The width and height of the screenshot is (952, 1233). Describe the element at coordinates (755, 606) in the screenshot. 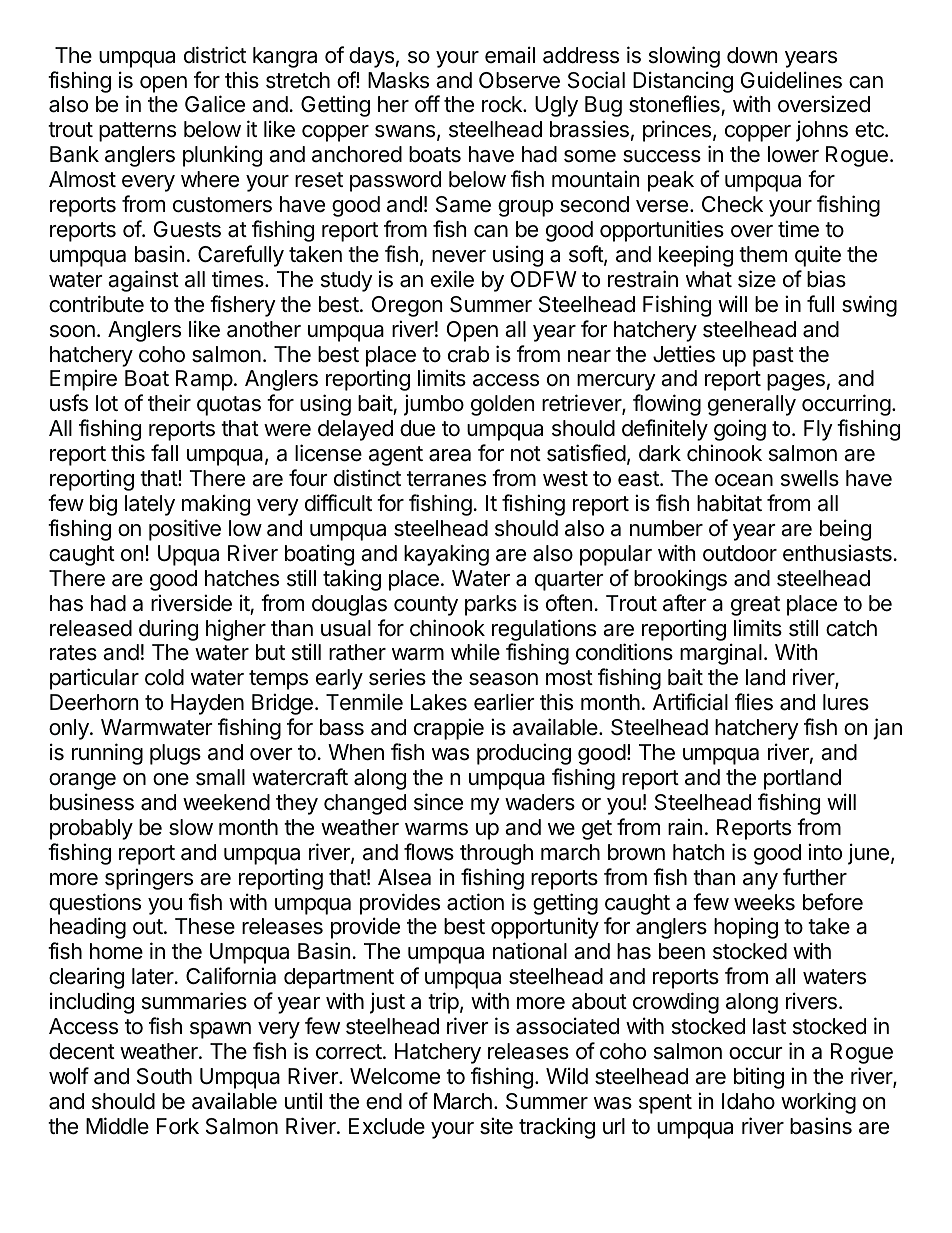

I see `great` at that location.
